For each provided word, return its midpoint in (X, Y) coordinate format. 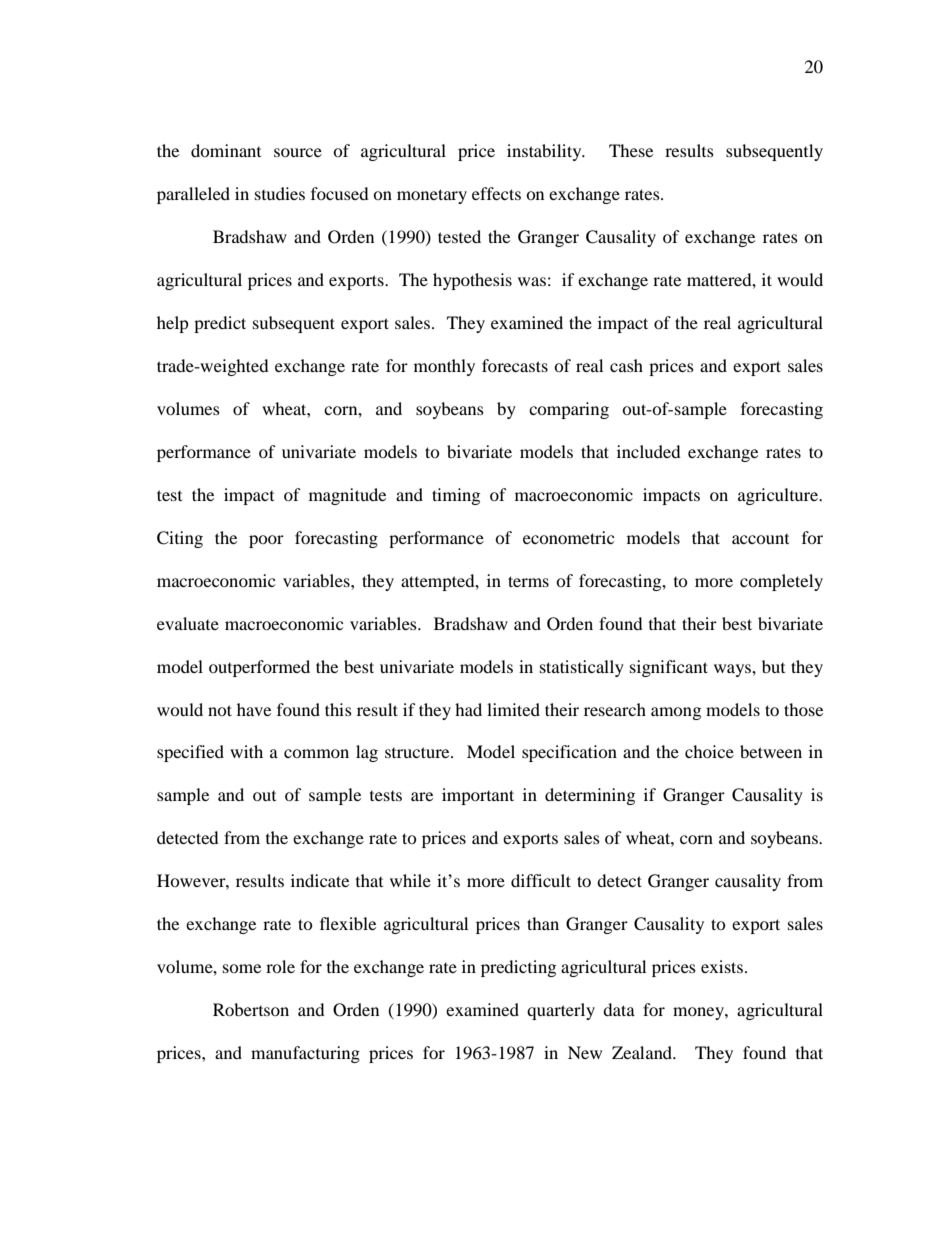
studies (280, 193)
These (631, 150)
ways (733, 670)
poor (266, 541)
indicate (320, 880)
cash (626, 365)
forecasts (515, 365)
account (760, 539)
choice (709, 751)
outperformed (259, 668)
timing (456, 496)
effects (496, 193)
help (173, 324)
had (468, 709)
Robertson (251, 1009)
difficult (541, 880)
